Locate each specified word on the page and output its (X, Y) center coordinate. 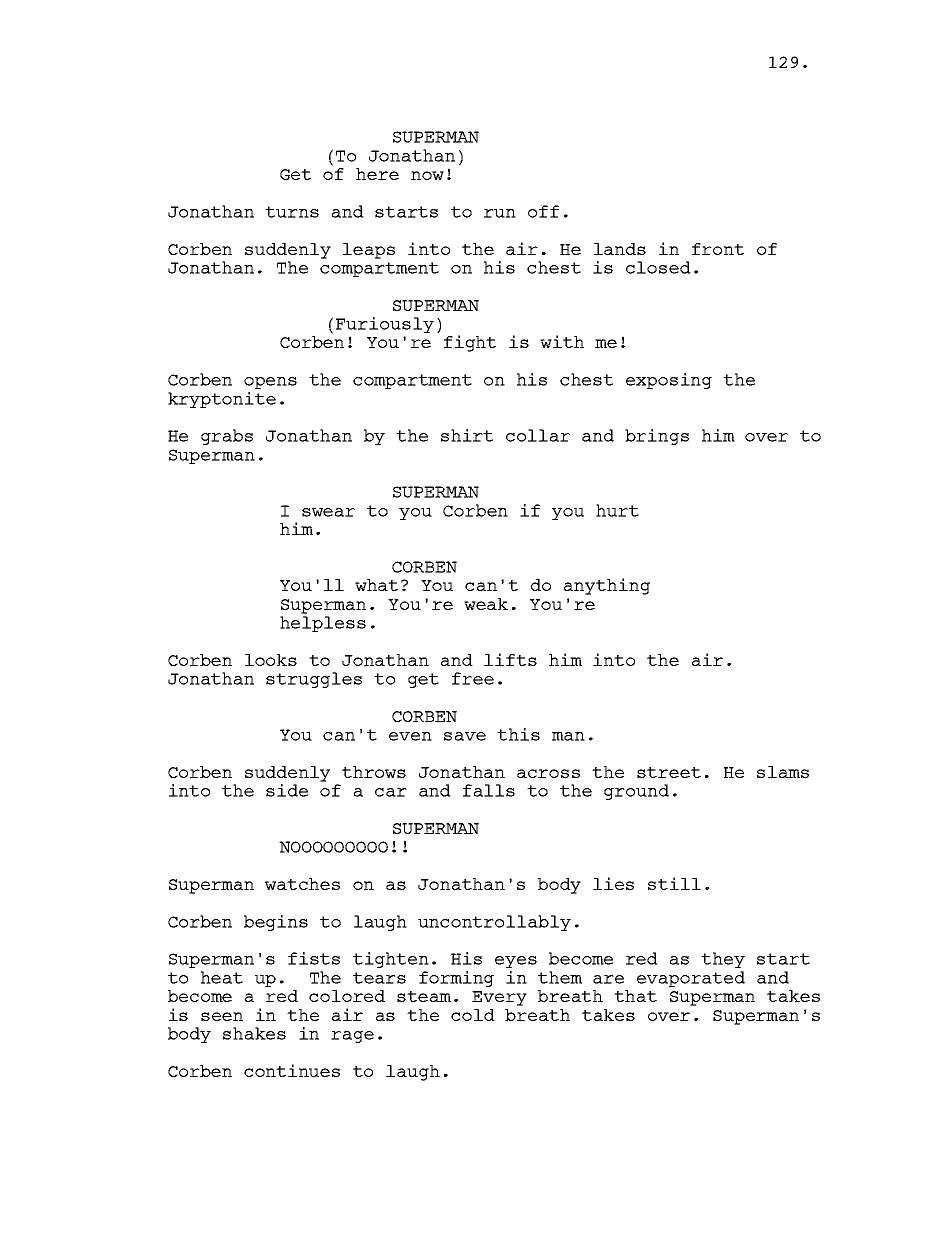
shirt (467, 435)
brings (657, 437)
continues (292, 1070)
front (718, 249)
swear (328, 512)
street (669, 772)
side (287, 790)
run (500, 213)
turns (292, 212)
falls (489, 790)
